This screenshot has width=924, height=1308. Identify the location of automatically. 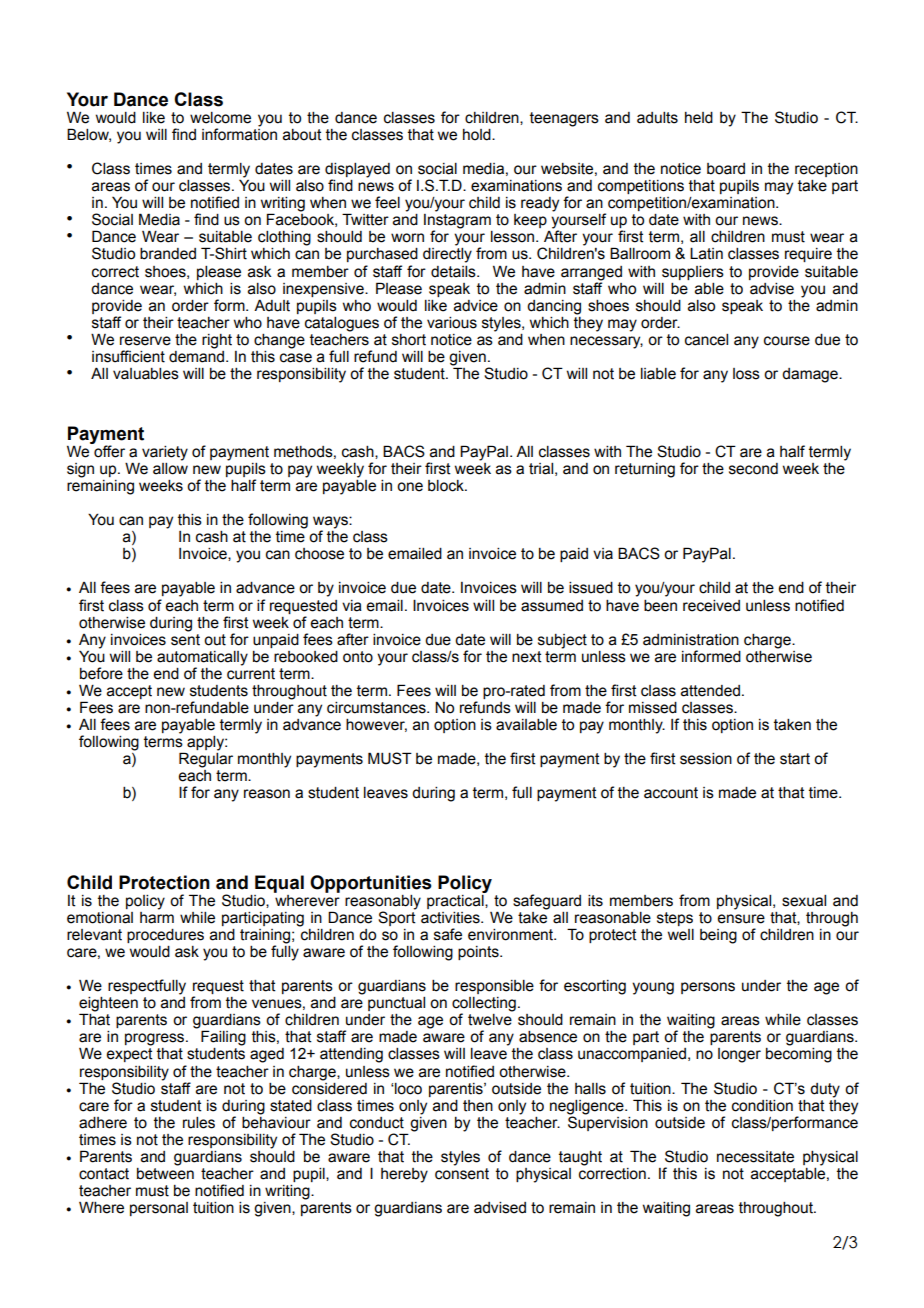
(202, 658).
